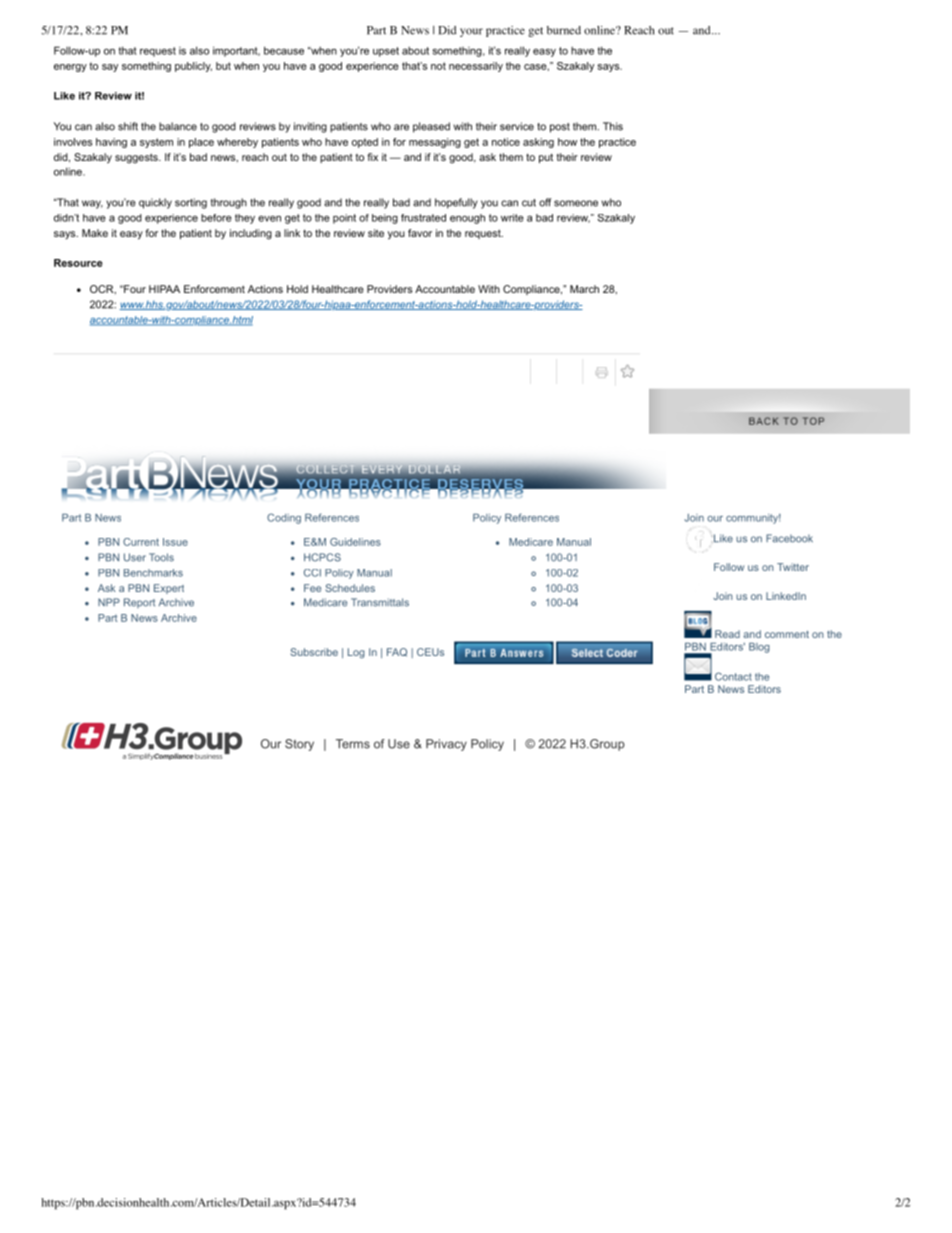 The image size is (952, 1233). I want to click on upset, so click(386, 52).
